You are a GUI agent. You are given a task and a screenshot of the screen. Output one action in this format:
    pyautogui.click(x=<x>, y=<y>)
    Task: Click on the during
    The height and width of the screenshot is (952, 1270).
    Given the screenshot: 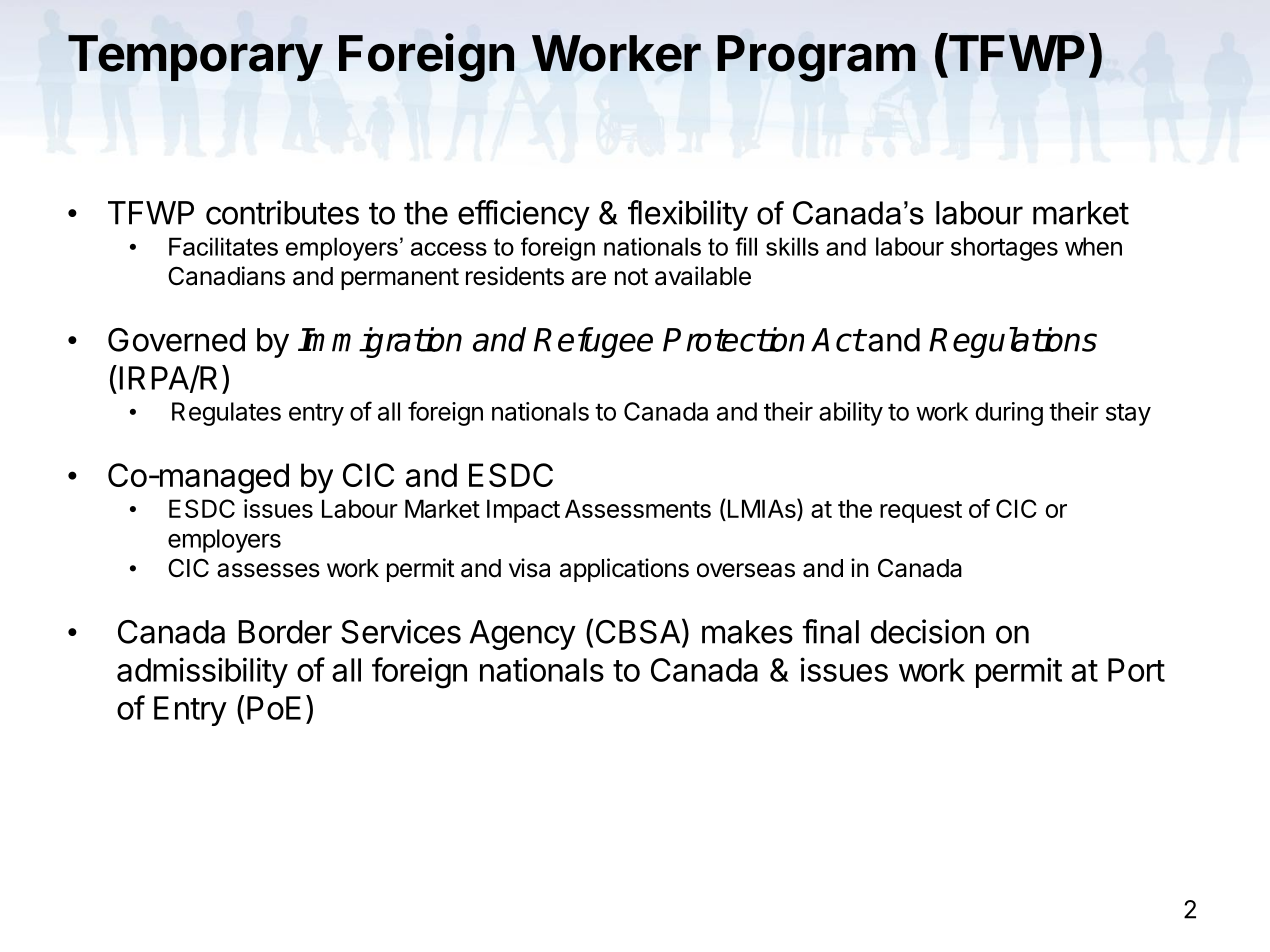 What is the action you would take?
    pyautogui.click(x=1009, y=414)
